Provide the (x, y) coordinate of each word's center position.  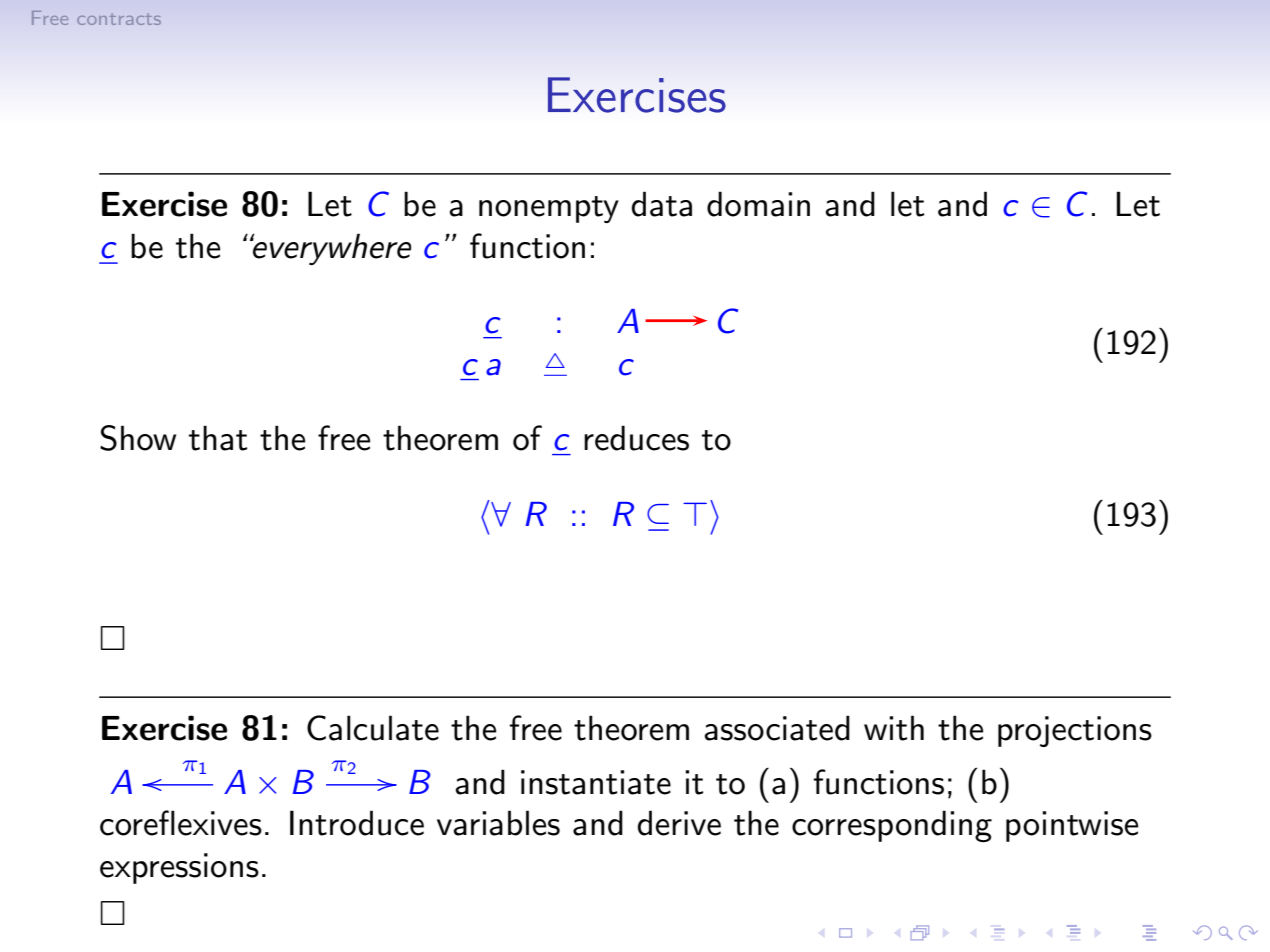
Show (138, 438)
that (218, 438)
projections (1075, 731)
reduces (636, 438)
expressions (179, 868)
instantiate (596, 782)
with (894, 728)
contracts (119, 19)
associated (777, 728)
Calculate (373, 728)
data (662, 204)
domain (758, 204)
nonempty (549, 209)
